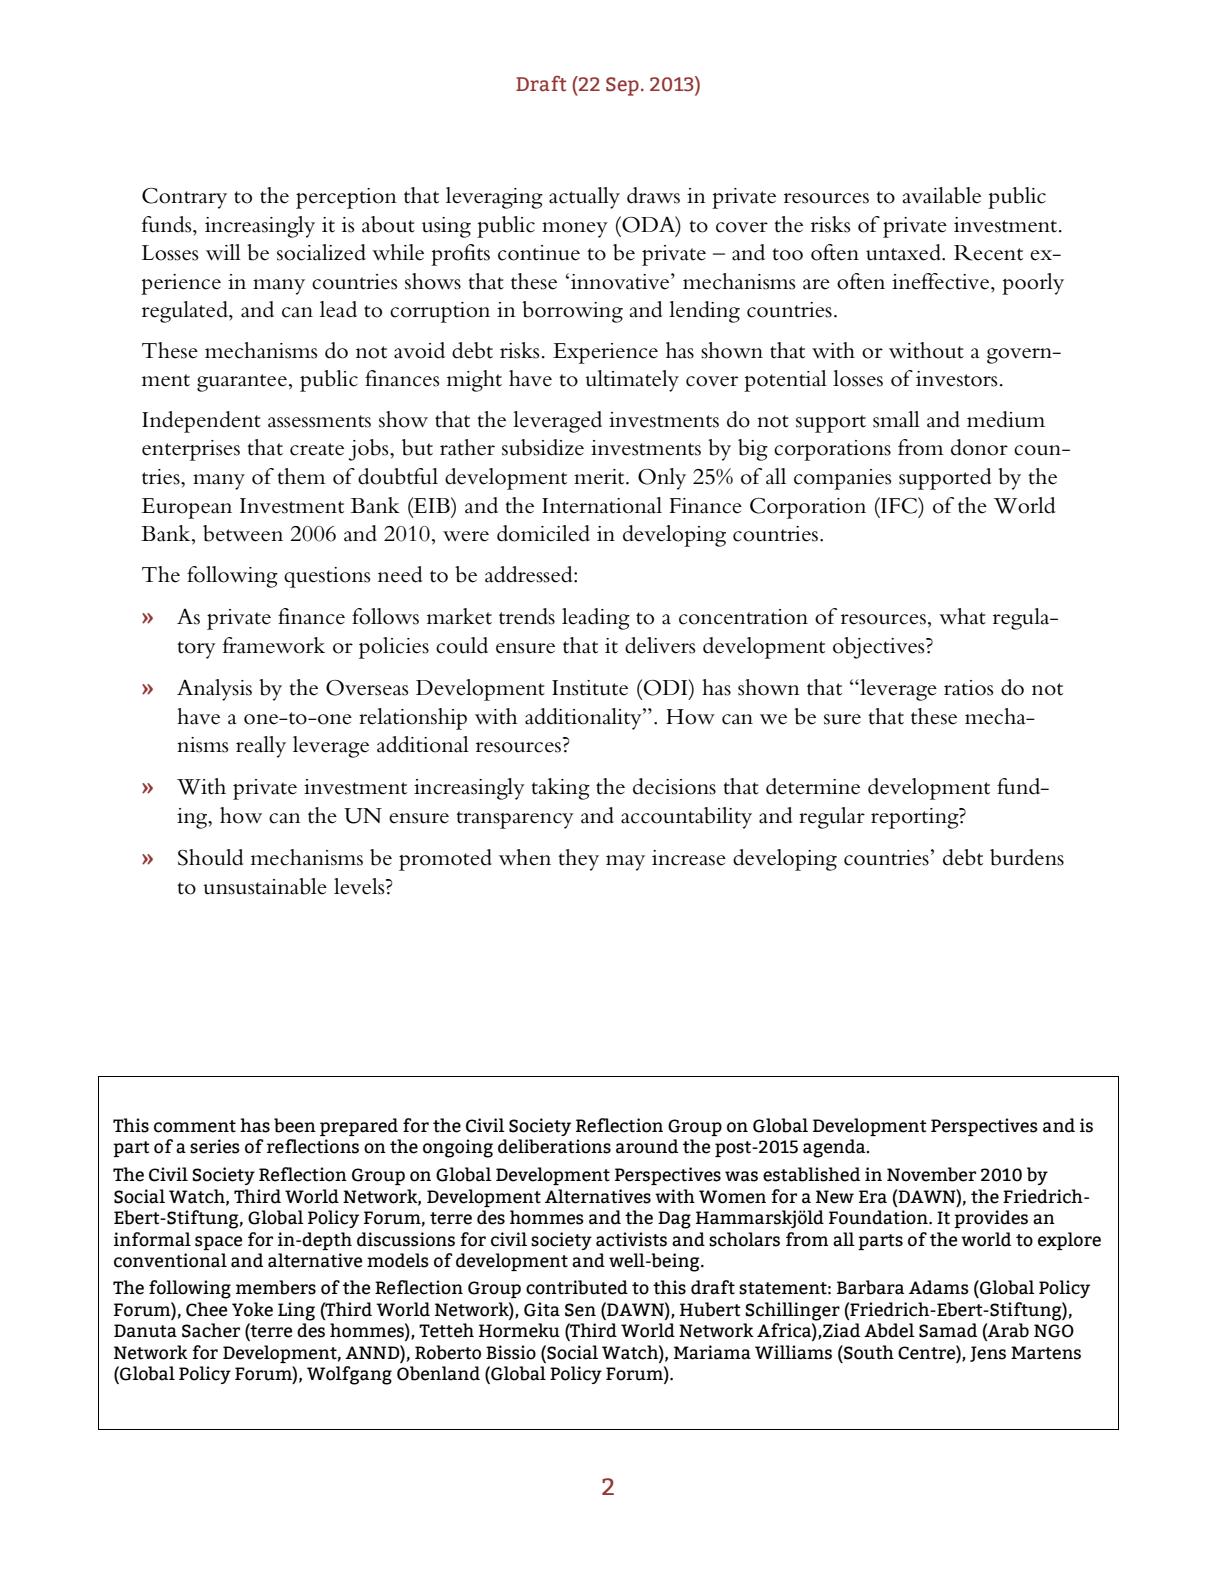  I want to click on ultimately, so click(632, 381).
